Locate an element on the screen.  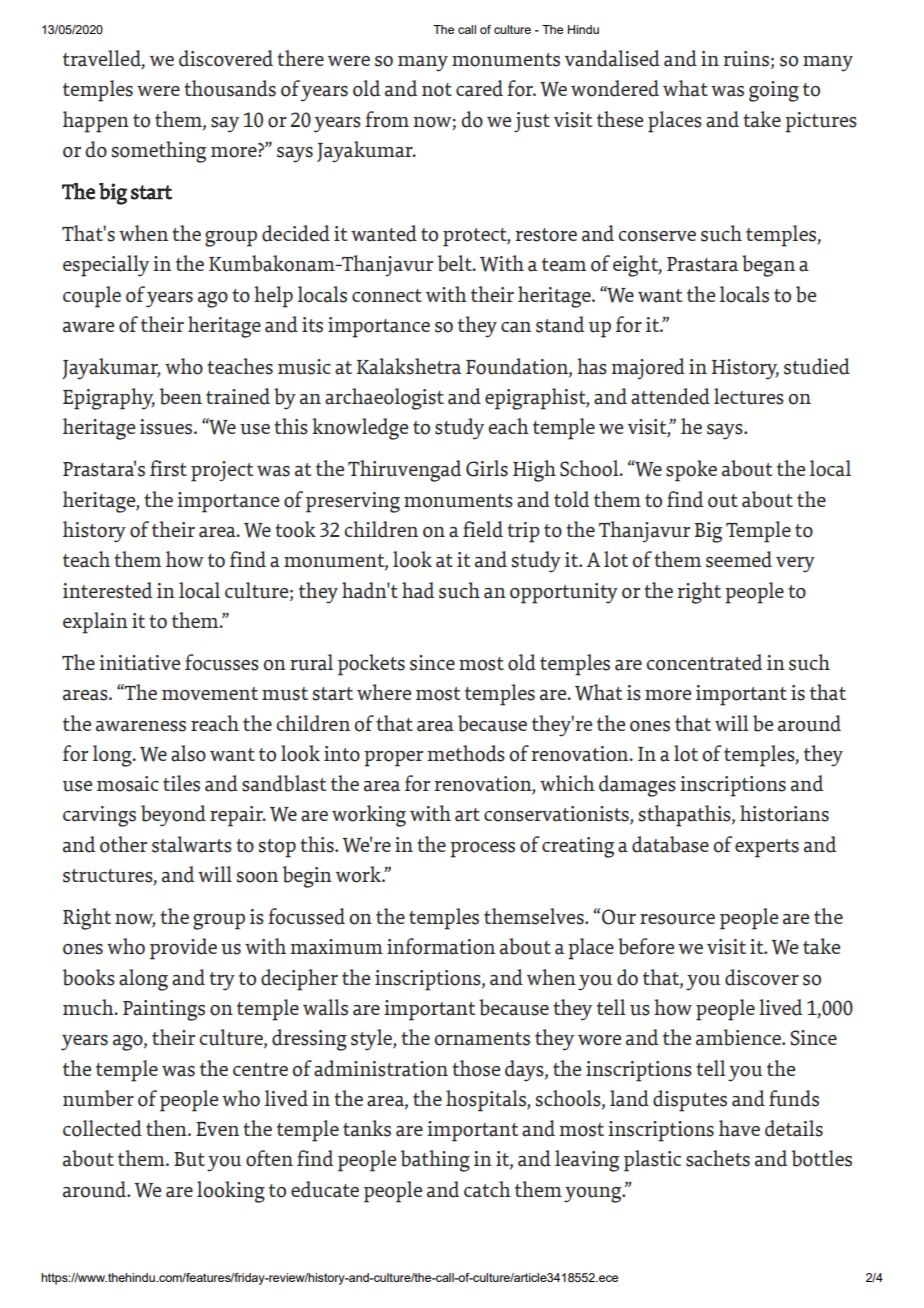
thousands is located at coordinates (230, 88).
